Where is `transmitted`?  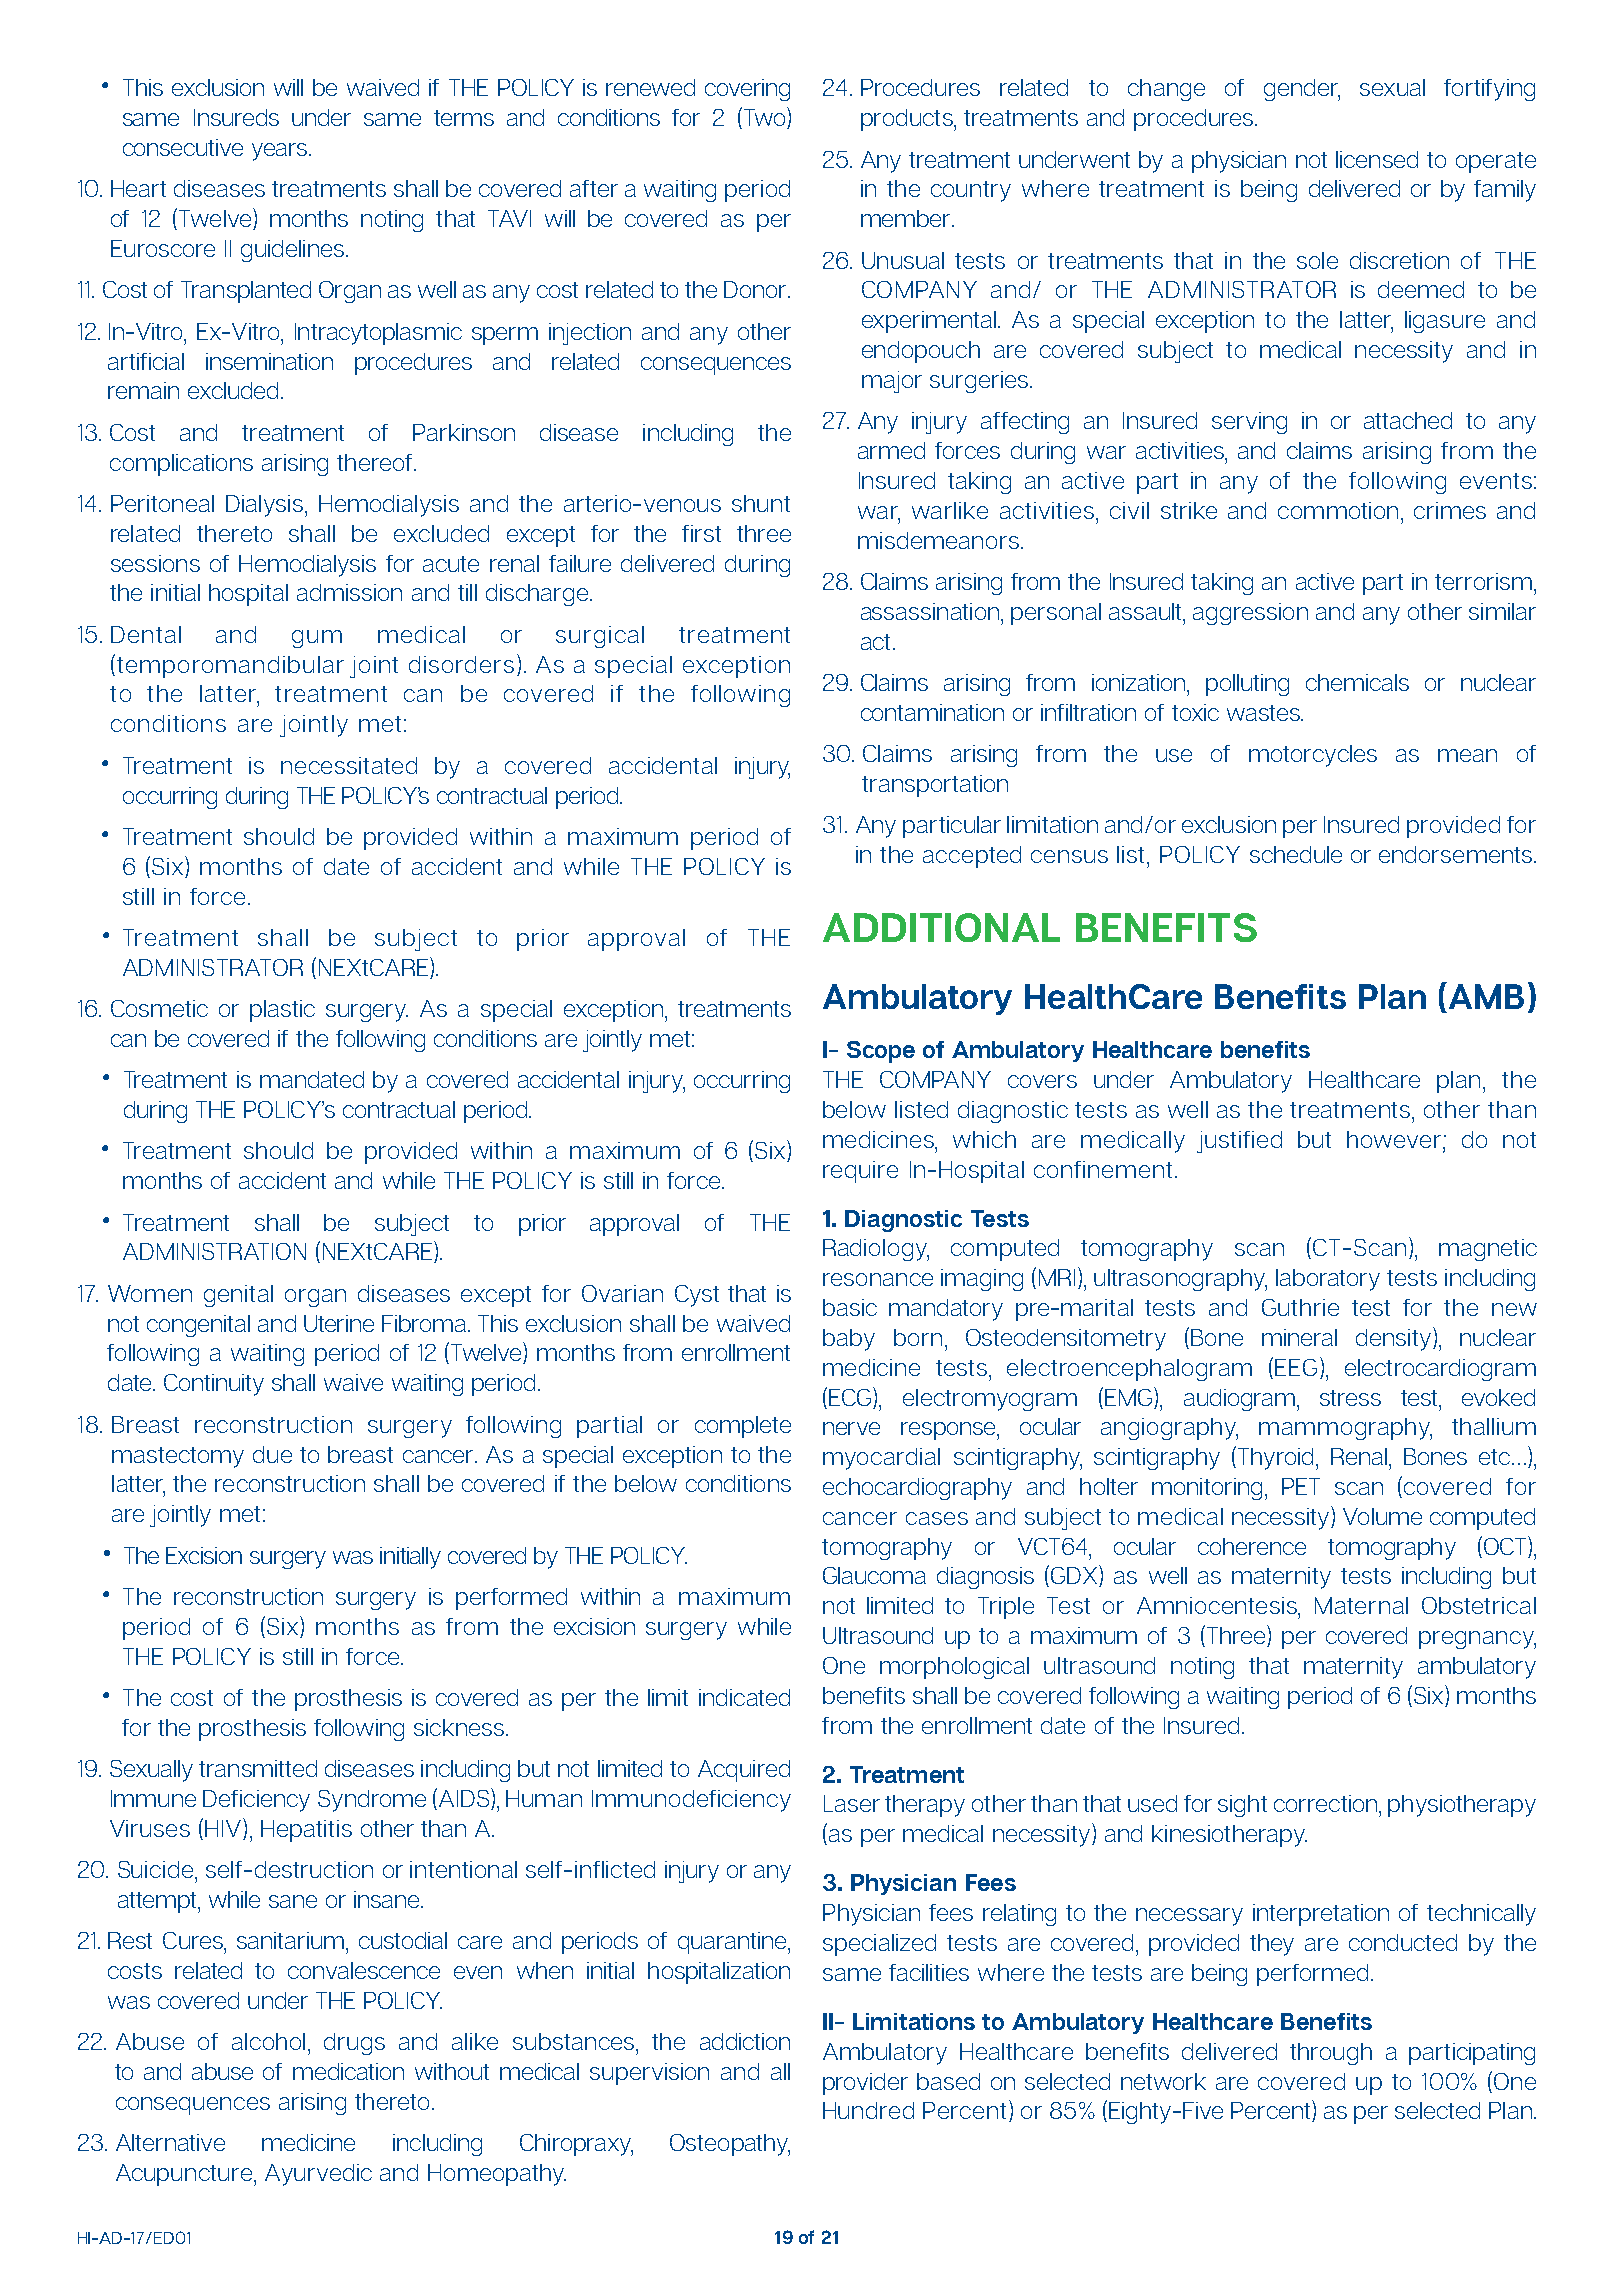
transmitted is located at coordinates (258, 1768).
